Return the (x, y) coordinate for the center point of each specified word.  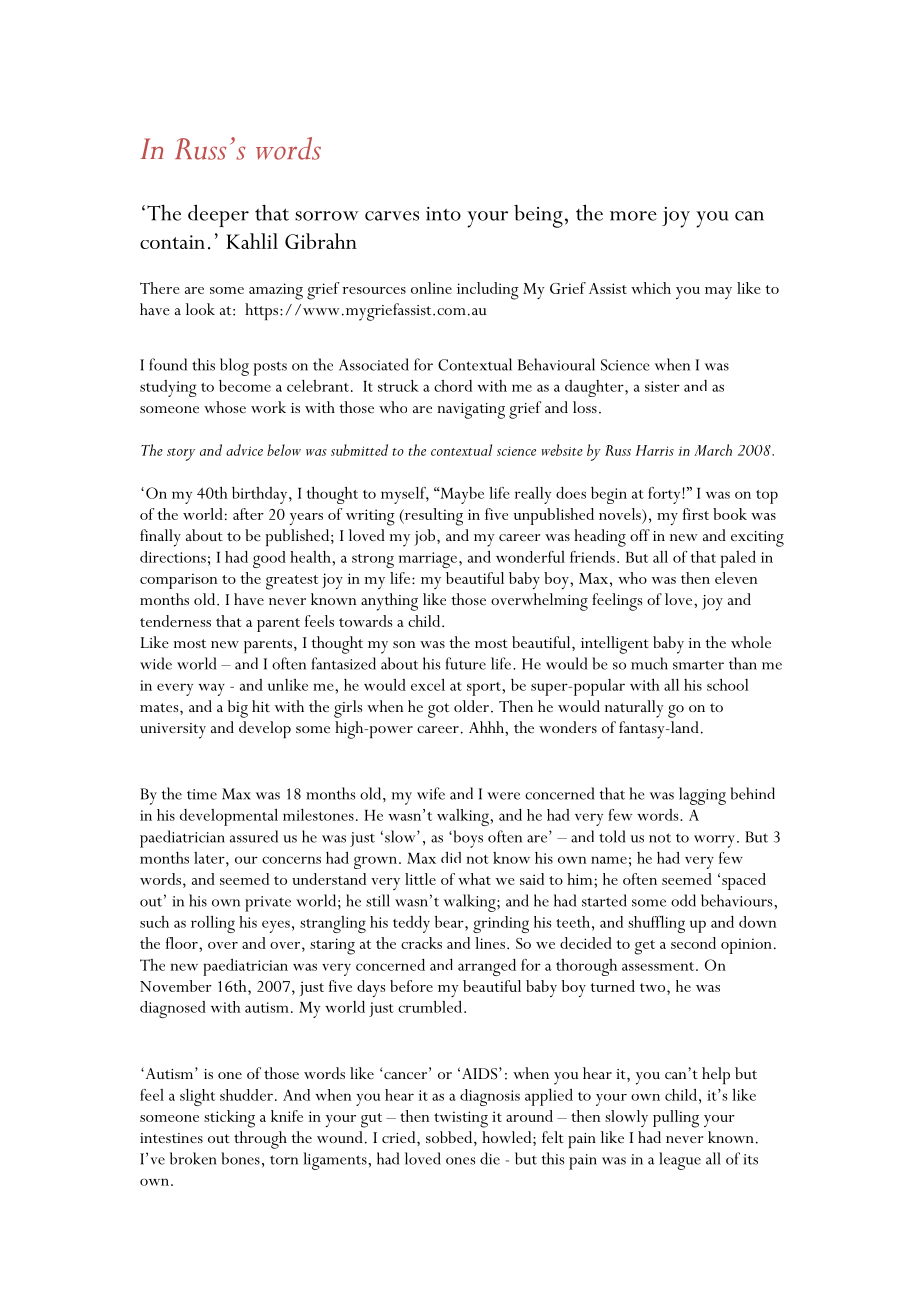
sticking (229, 1119)
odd (683, 900)
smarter (698, 665)
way (211, 689)
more (633, 216)
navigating (471, 411)
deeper (218, 216)
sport (485, 689)
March (713, 450)
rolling (213, 924)
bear (450, 922)
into (443, 214)
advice (244, 450)
